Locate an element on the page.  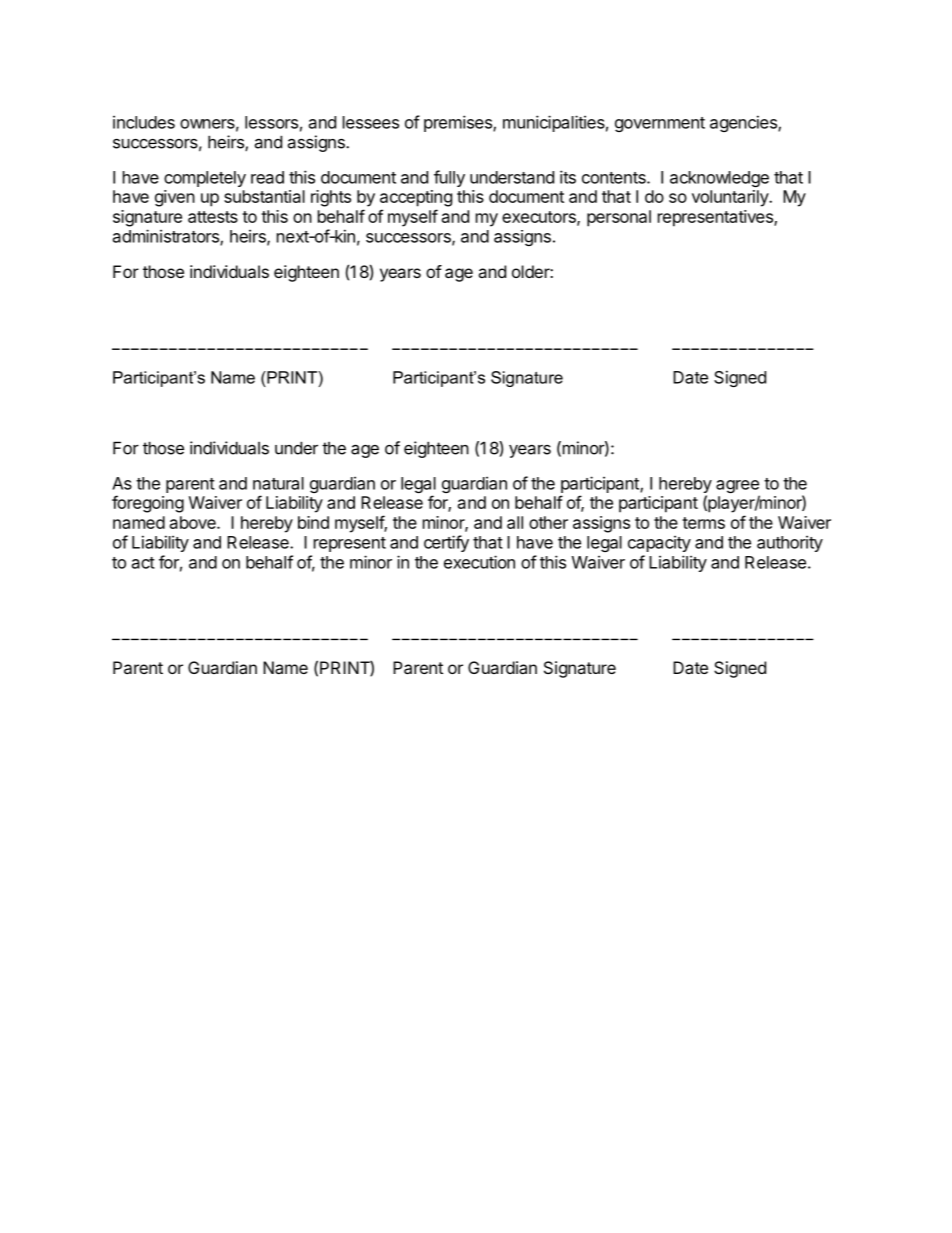
all is located at coordinates (515, 522).
